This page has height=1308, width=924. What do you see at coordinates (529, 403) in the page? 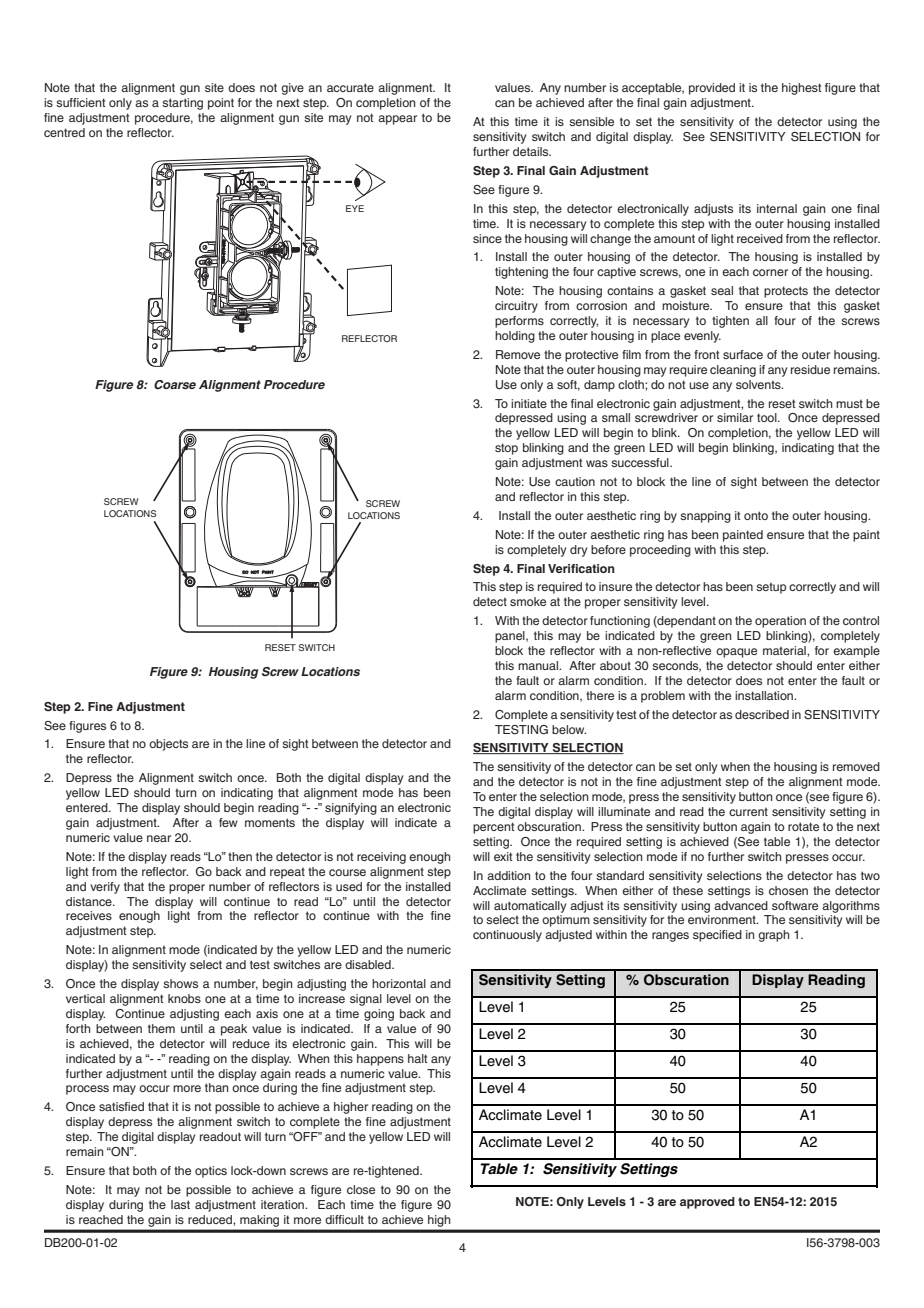
I see `initiate` at bounding box center [529, 403].
